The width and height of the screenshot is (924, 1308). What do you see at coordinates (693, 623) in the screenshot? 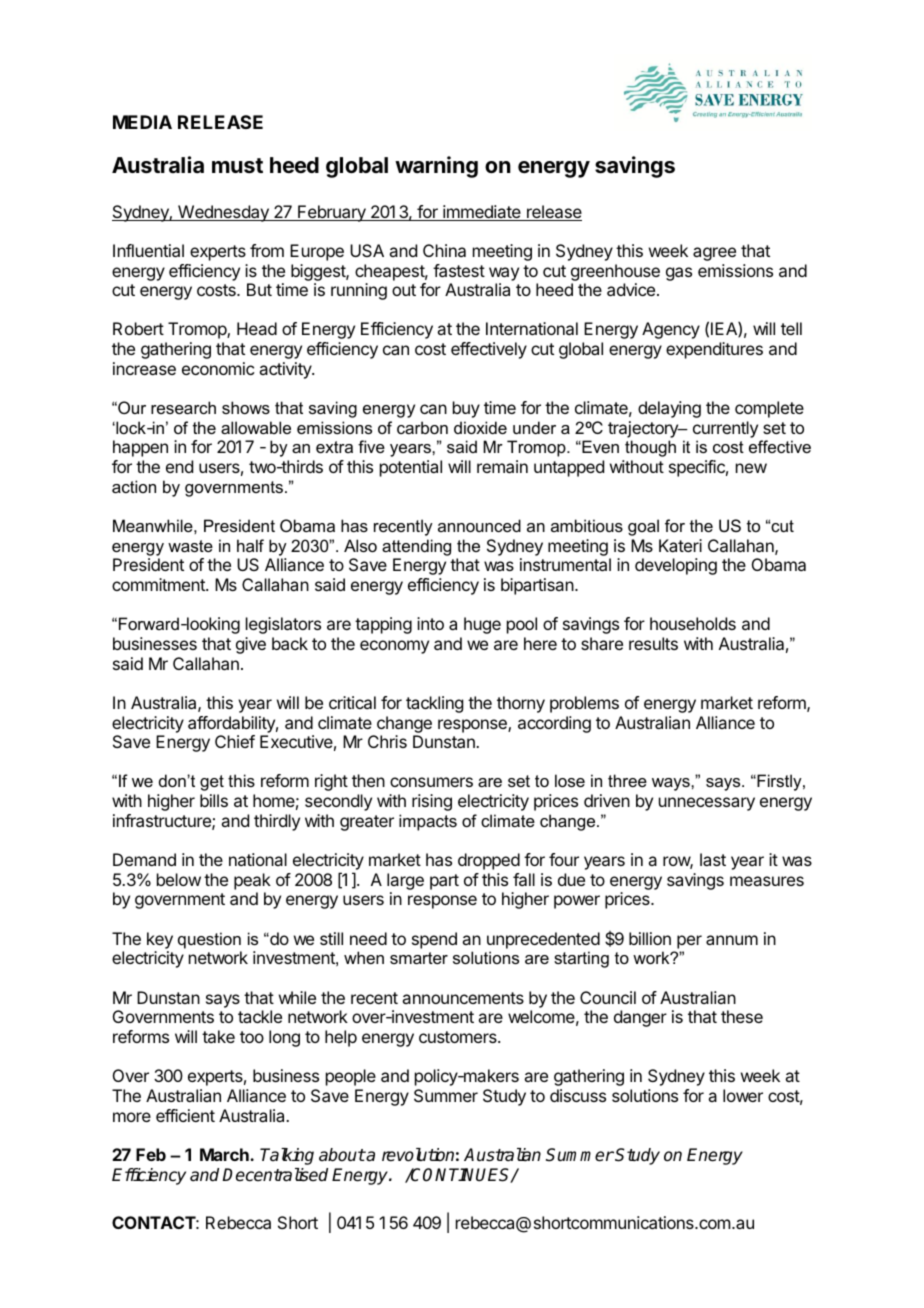
I see `households` at bounding box center [693, 623].
